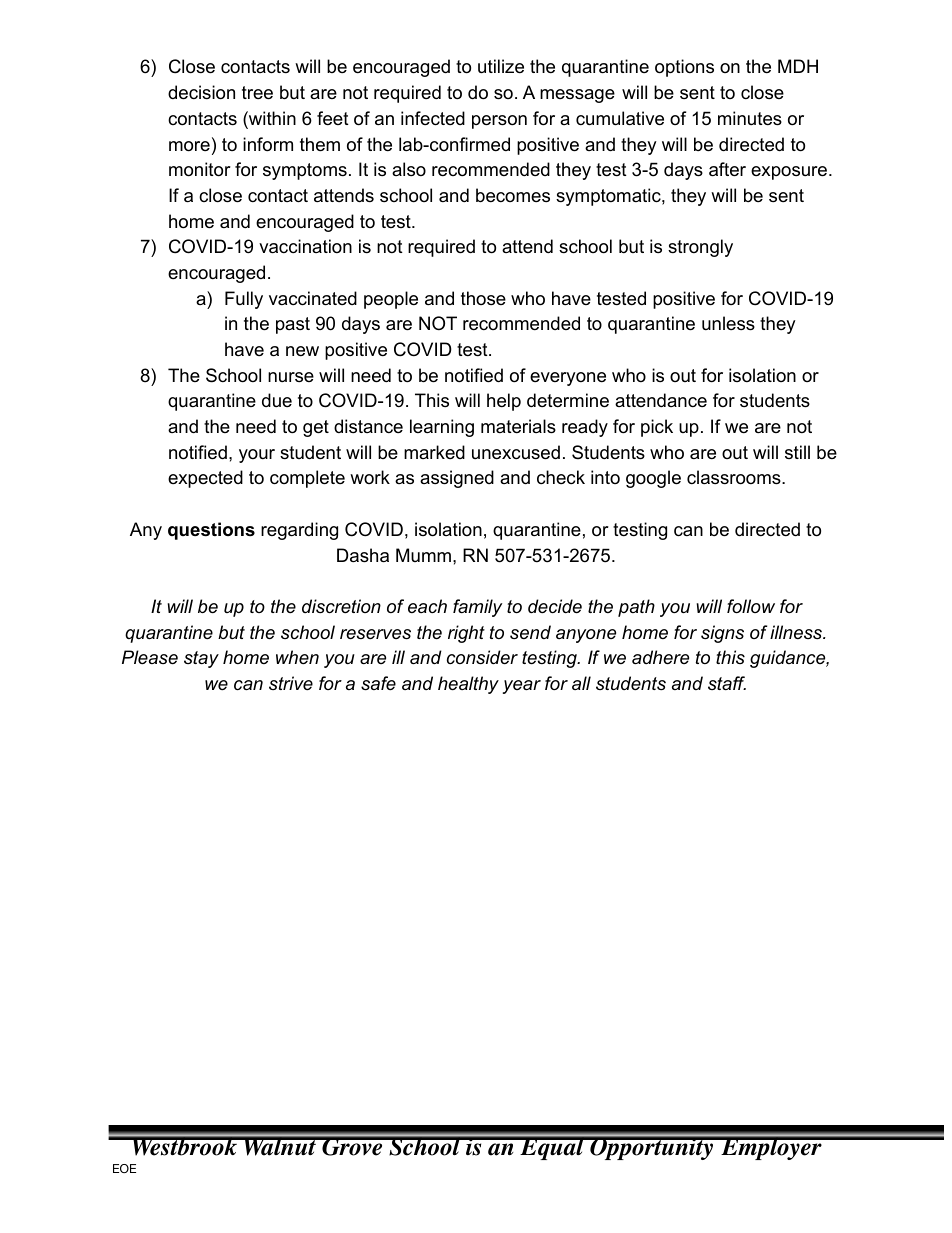 This page has height=1233, width=952. I want to click on family, so click(477, 608).
